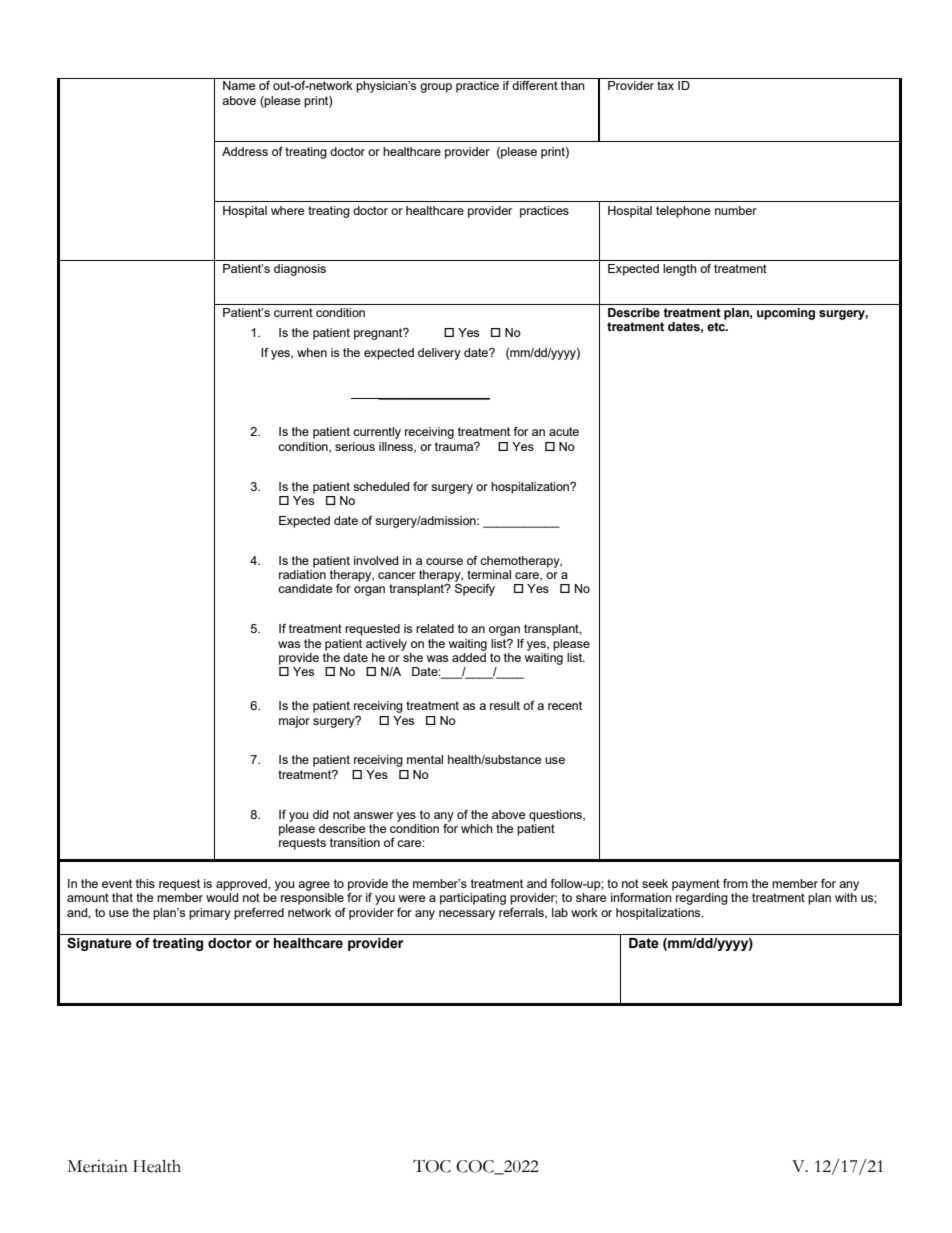 This screenshot has height=1233, width=952. I want to click on TOC, so click(432, 1166).
